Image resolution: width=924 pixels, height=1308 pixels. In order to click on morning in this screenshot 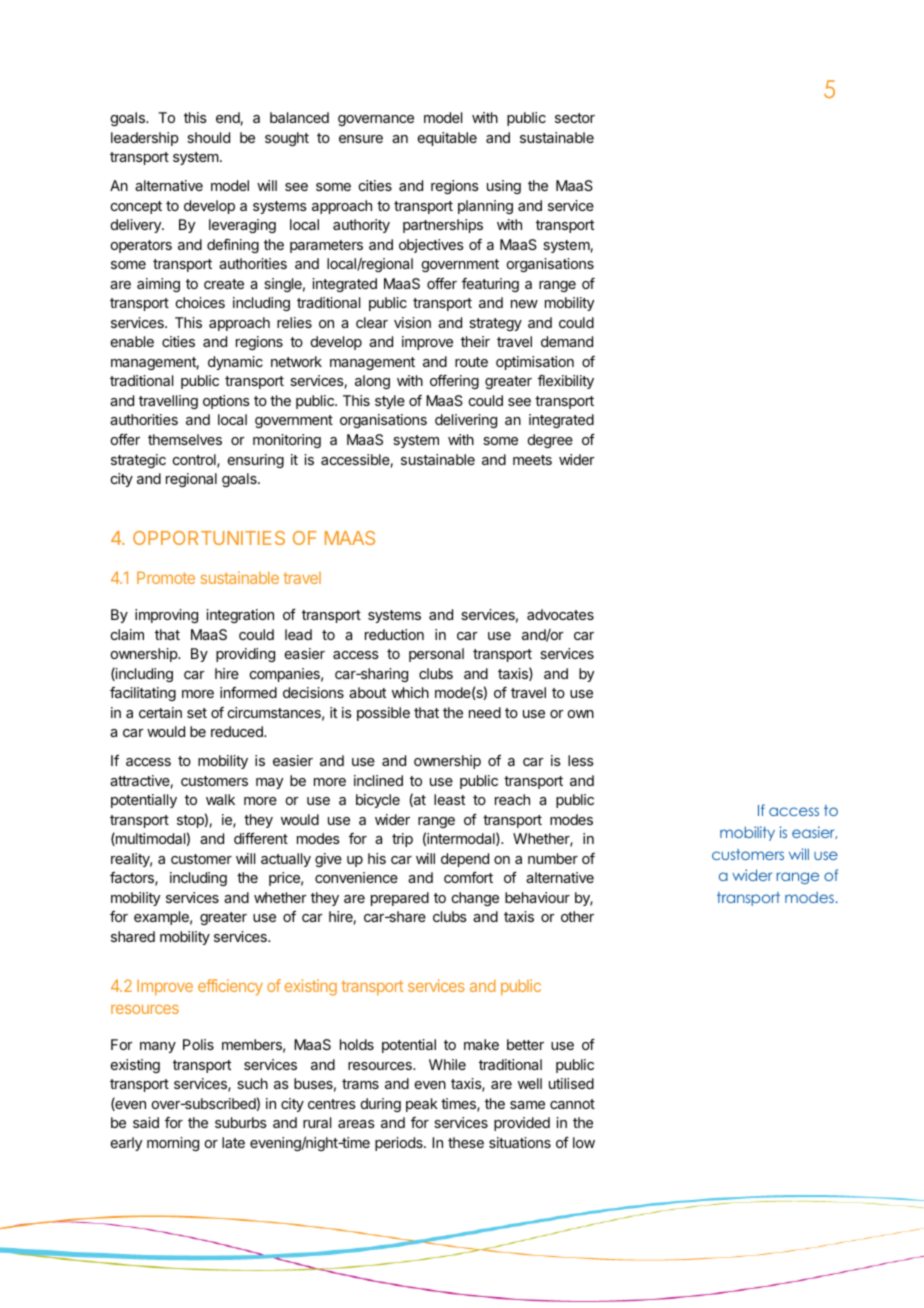, I will do `click(173, 1144)`.
